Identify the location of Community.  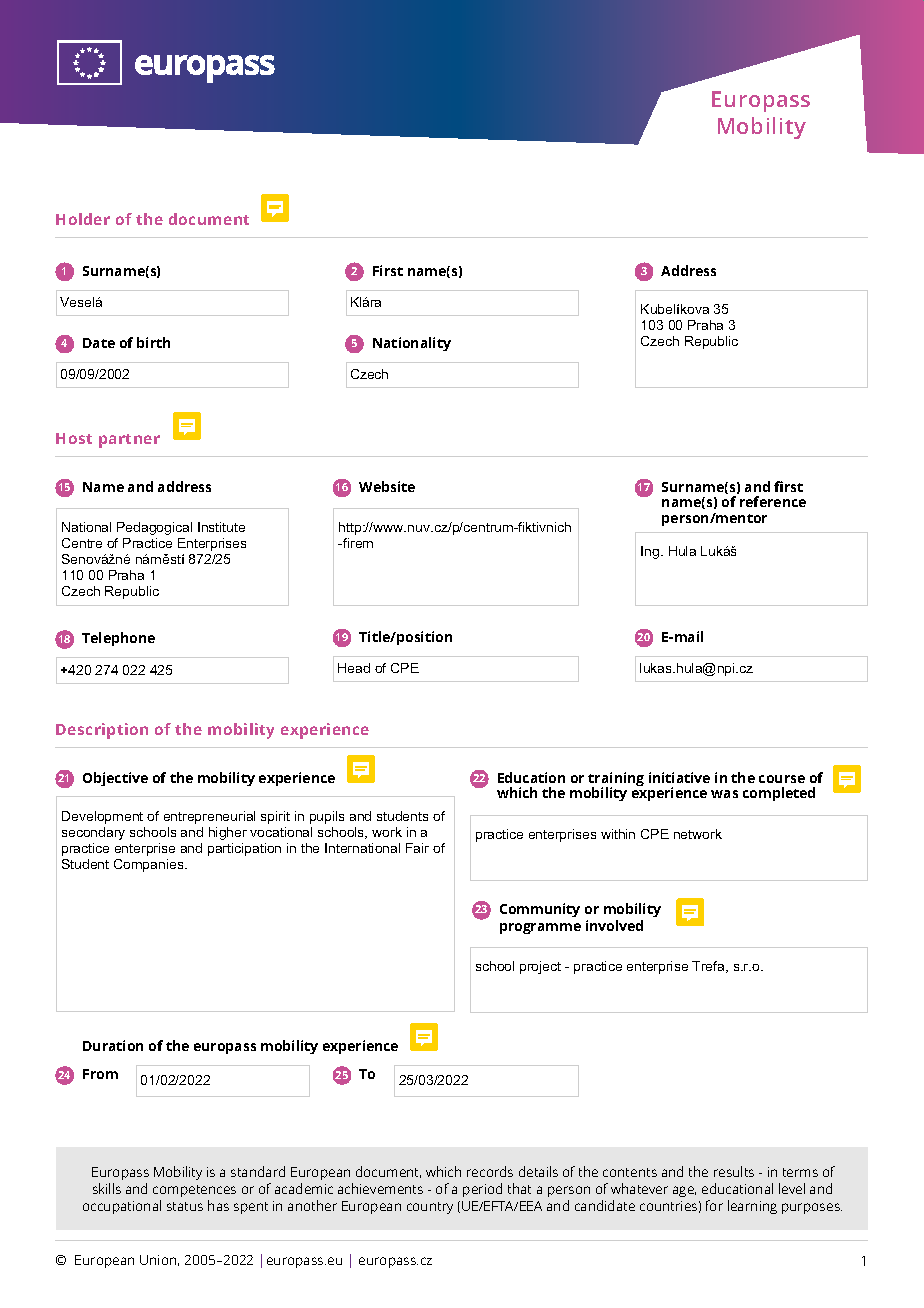
(540, 910).
